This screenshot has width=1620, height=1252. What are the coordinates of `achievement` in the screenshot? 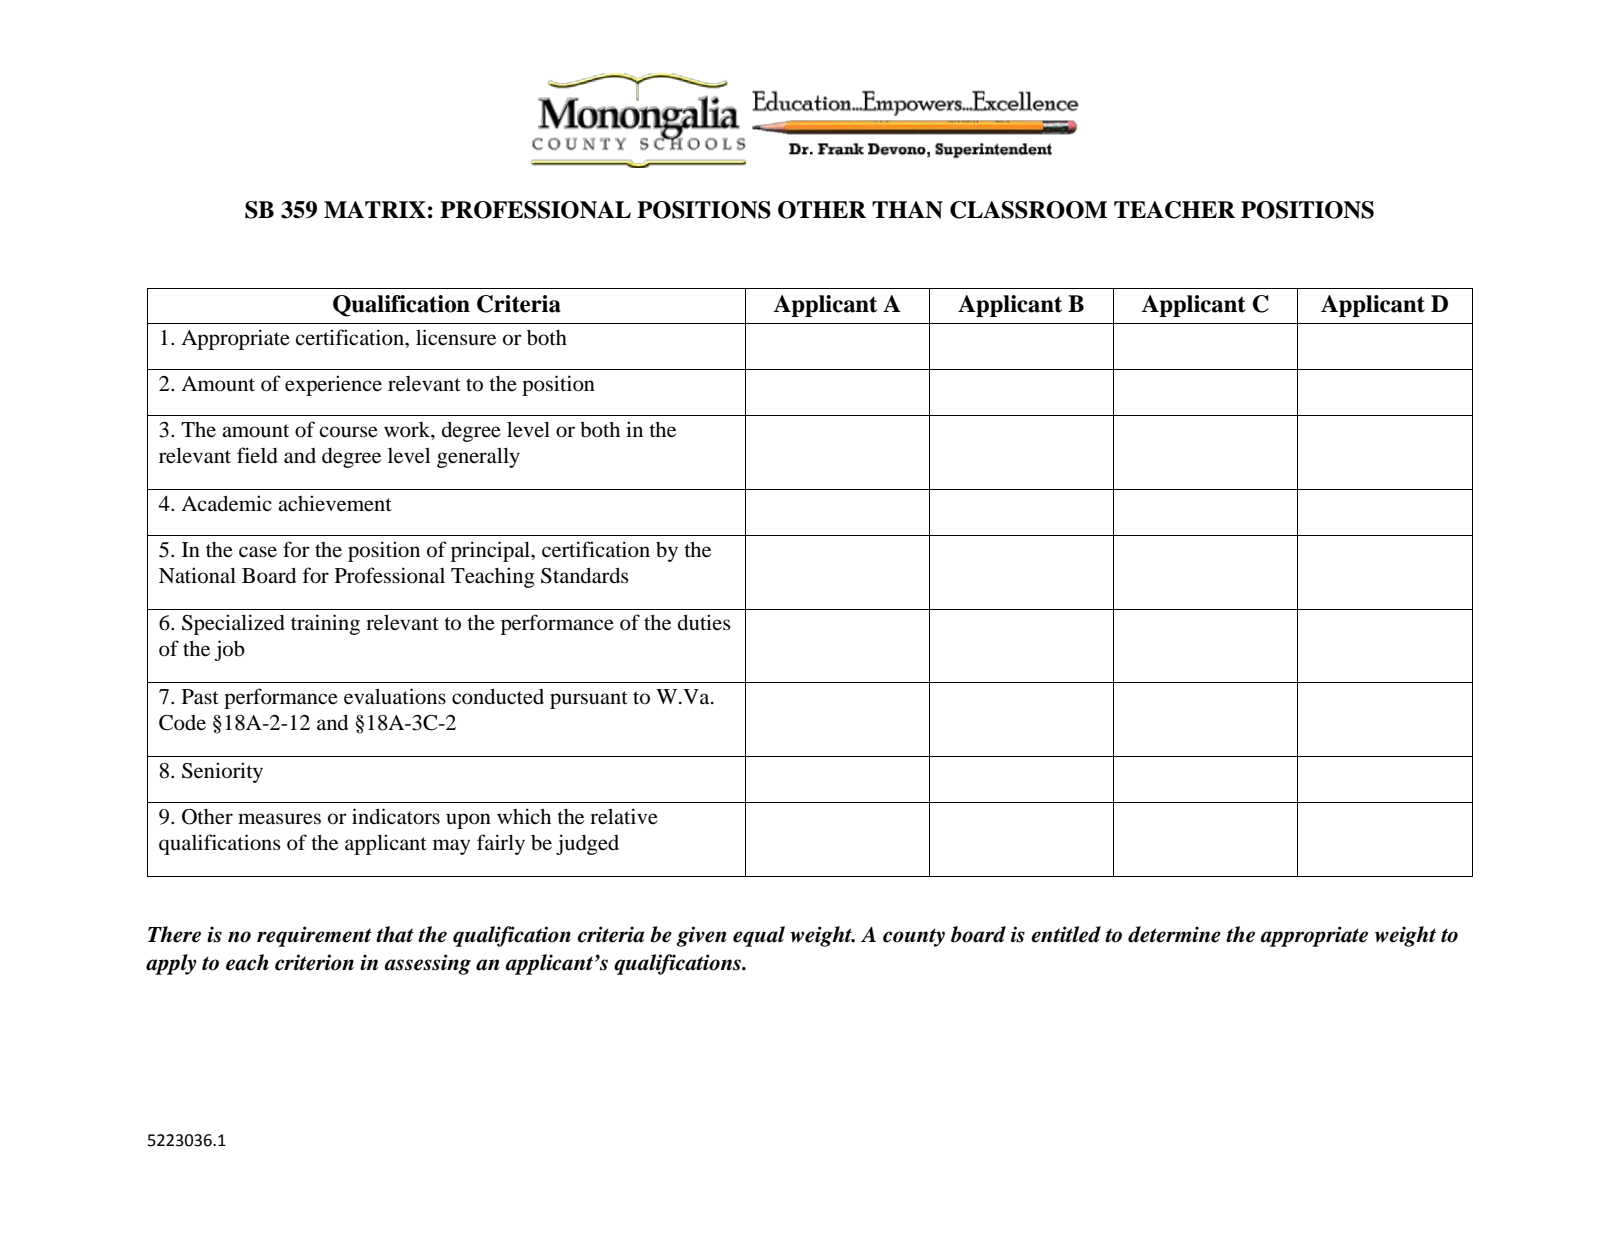 It's located at (335, 503).
